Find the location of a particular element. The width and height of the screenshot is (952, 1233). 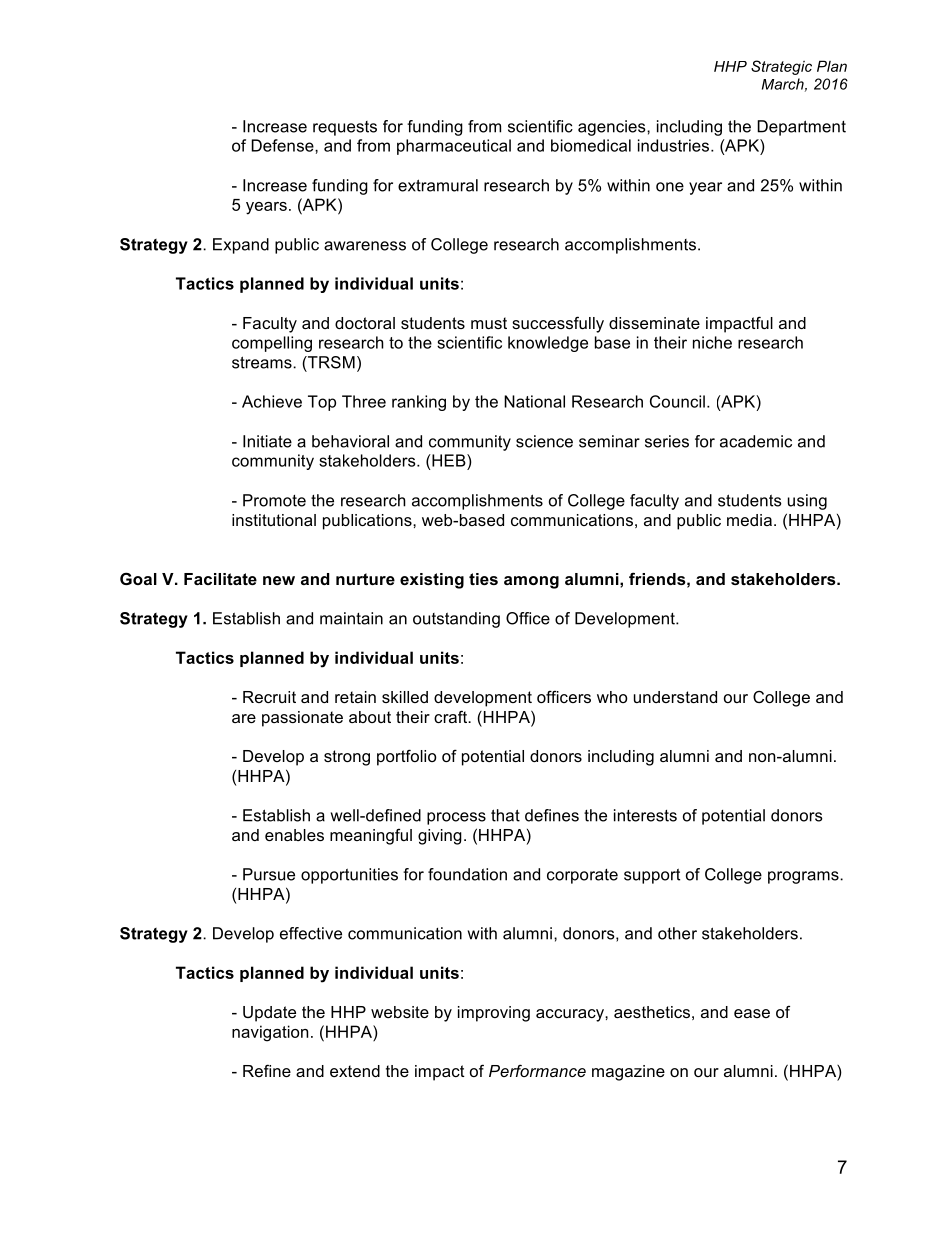

Strategic is located at coordinates (781, 67).
